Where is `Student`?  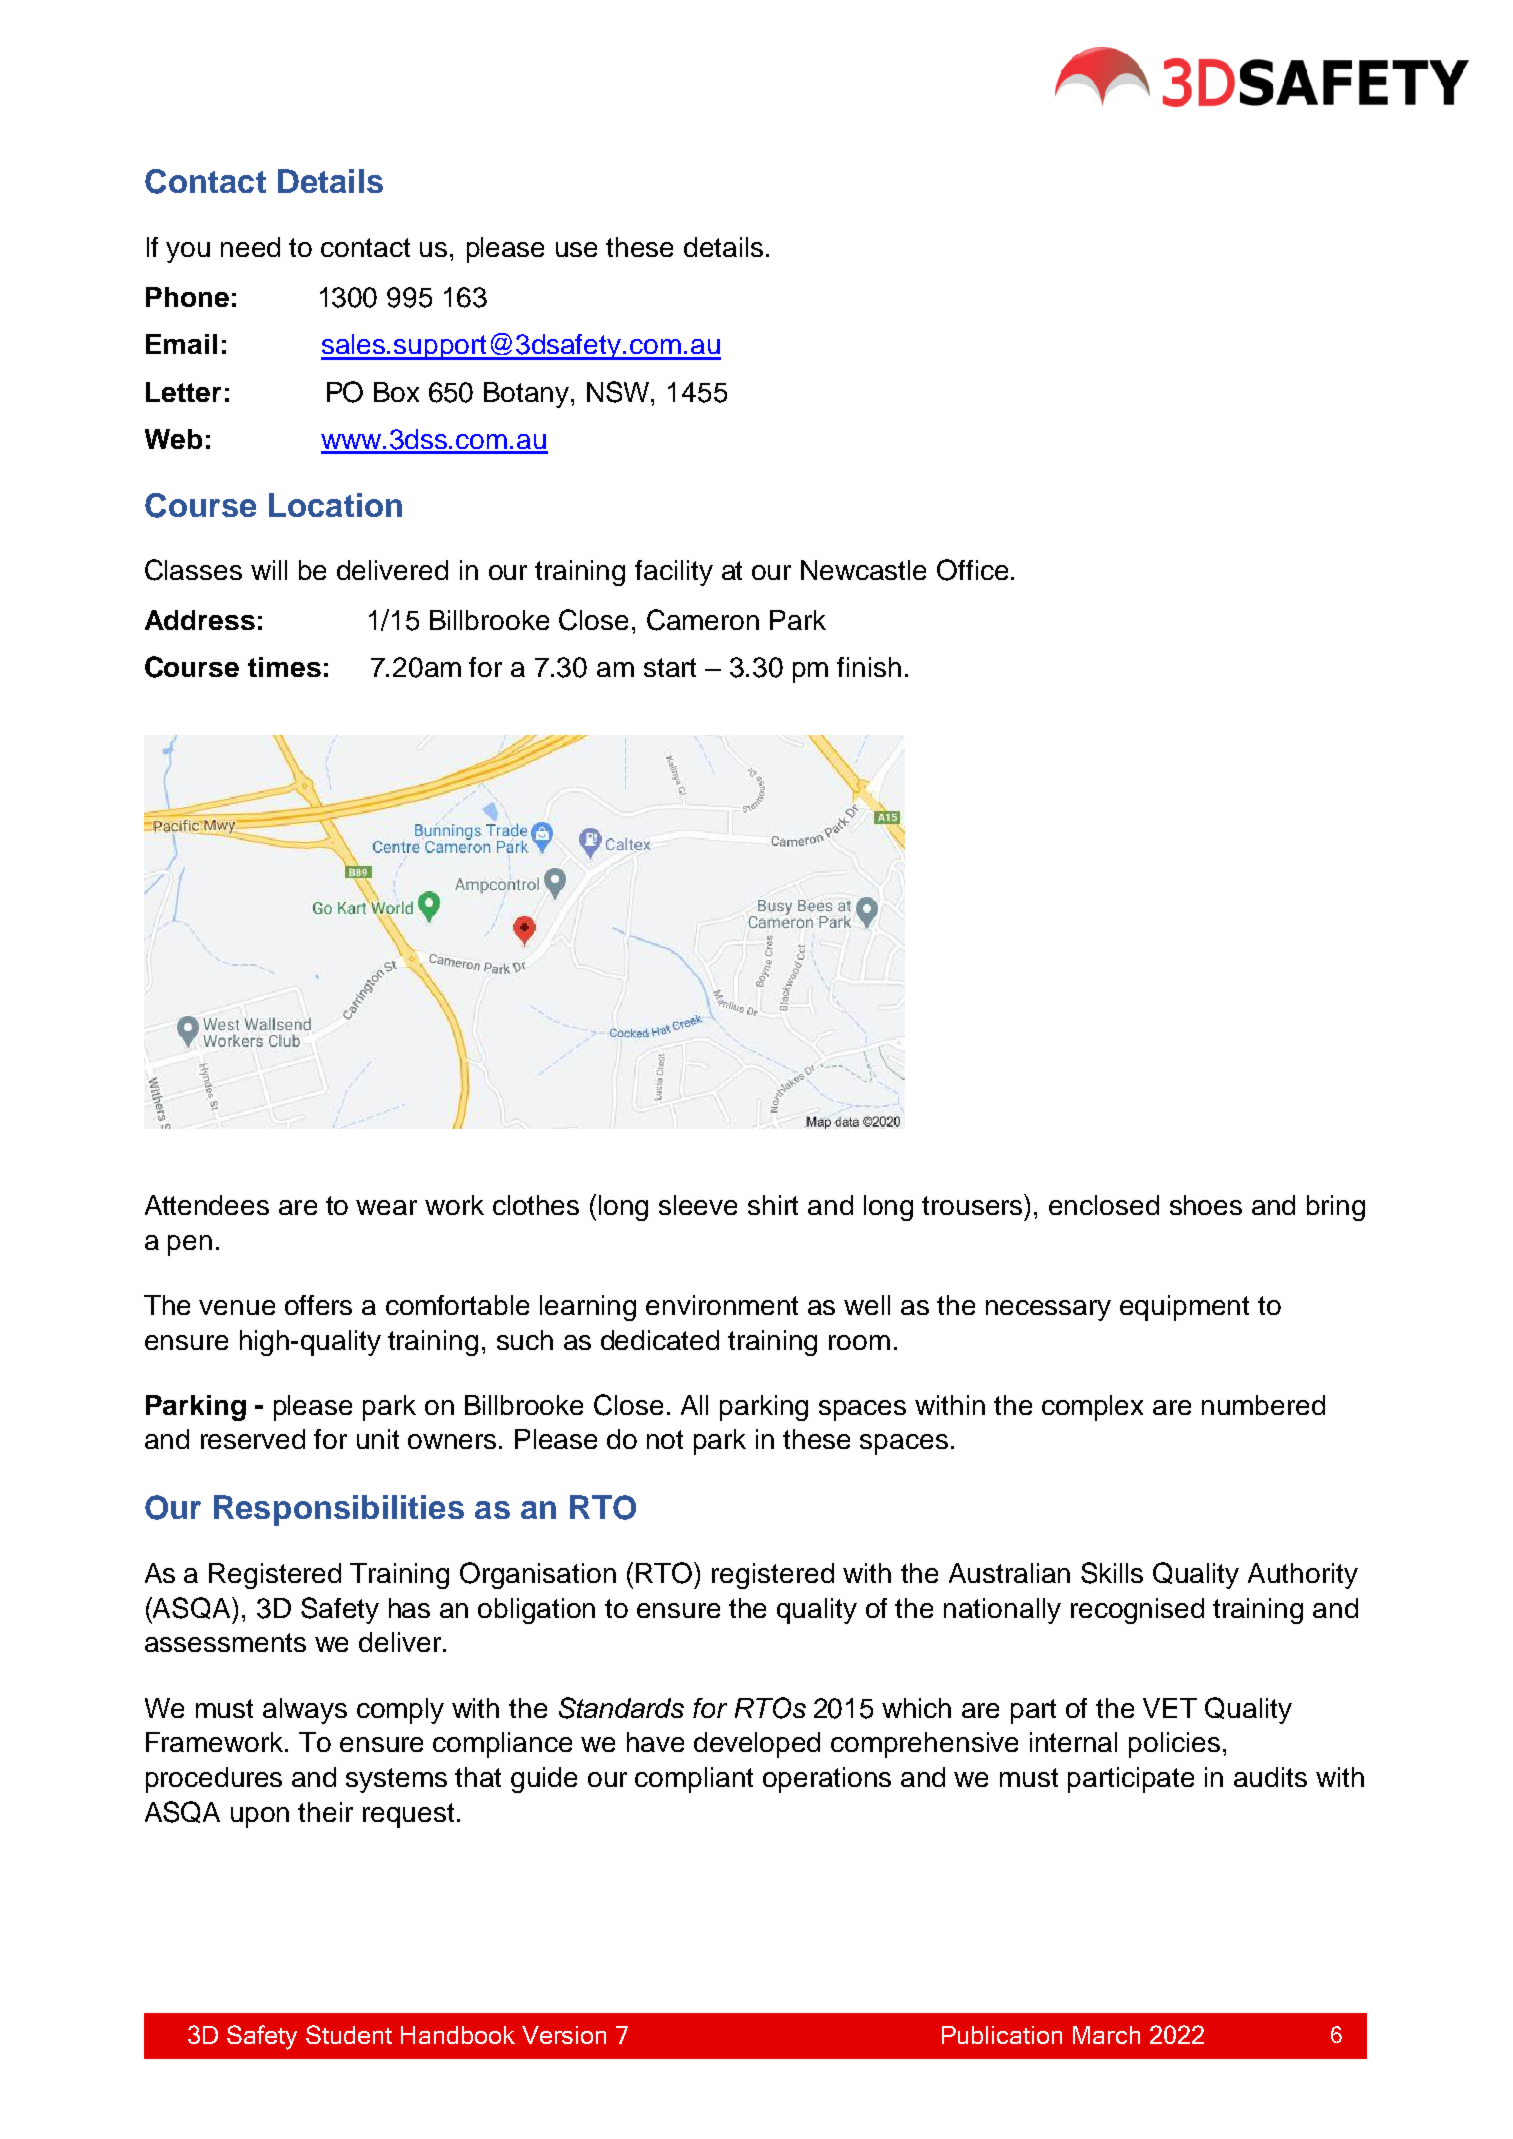 Student is located at coordinates (349, 2034).
